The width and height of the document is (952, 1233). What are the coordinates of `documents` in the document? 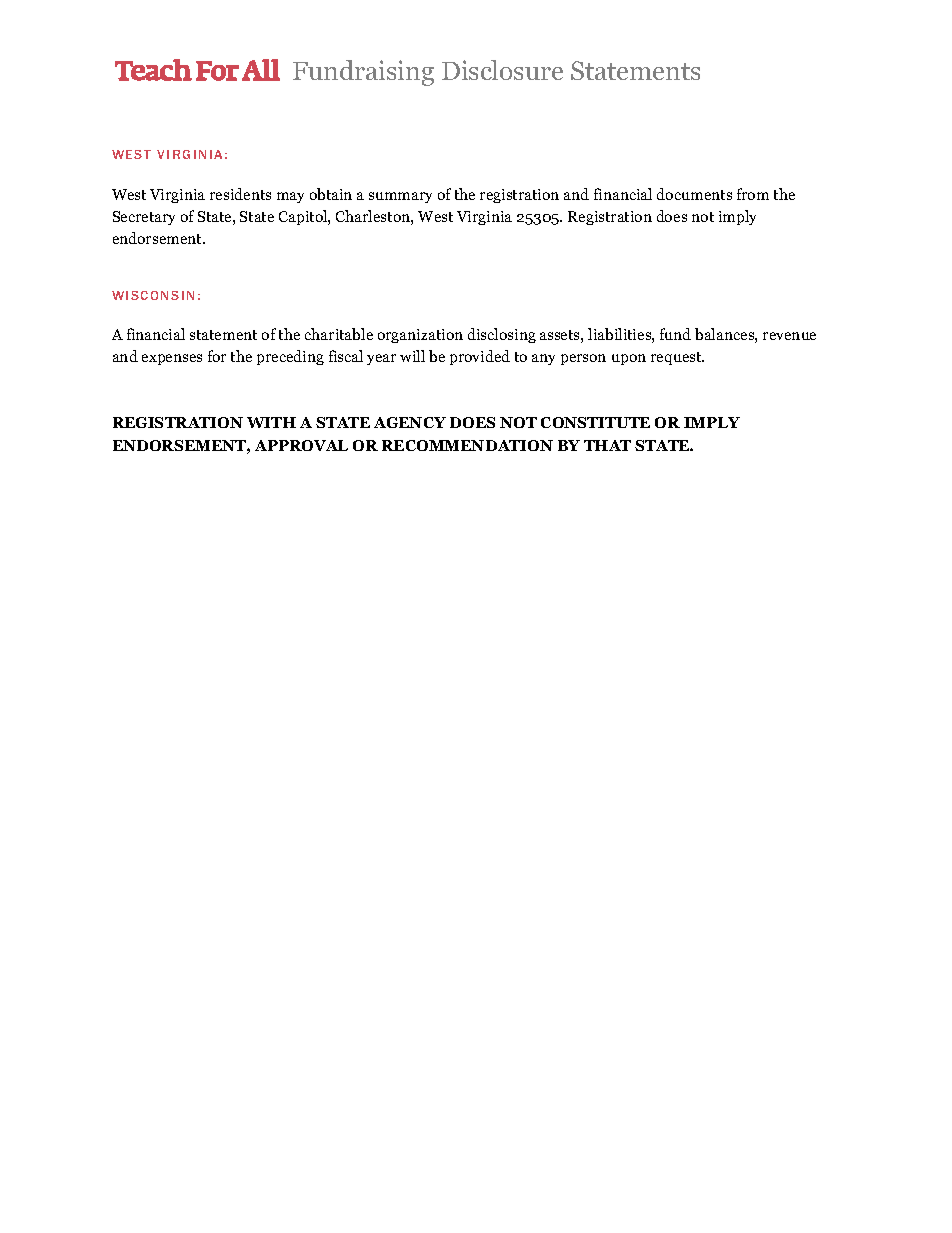 It's located at (694, 194).
